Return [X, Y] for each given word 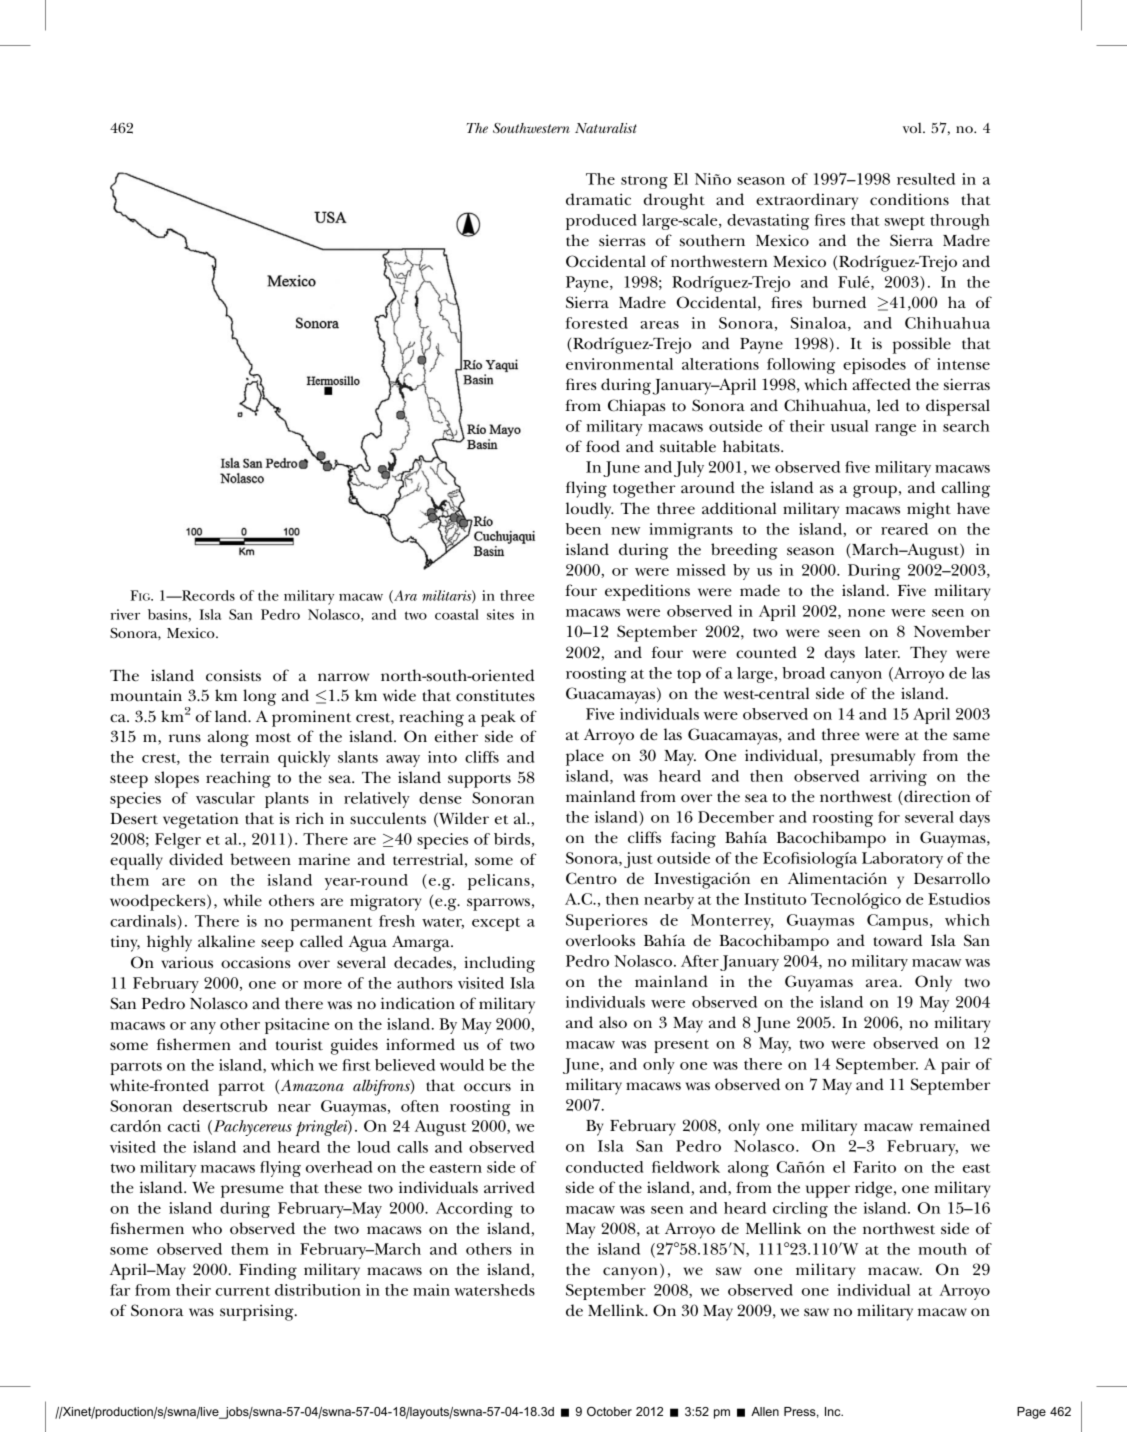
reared [904, 529]
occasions [255, 962]
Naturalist [606, 128]
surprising [258, 1313]
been [583, 529]
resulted [926, 179]
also [613, 1022]
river [125, 614]
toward [898, 940]
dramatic [598, 199]
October [609, 1411]
